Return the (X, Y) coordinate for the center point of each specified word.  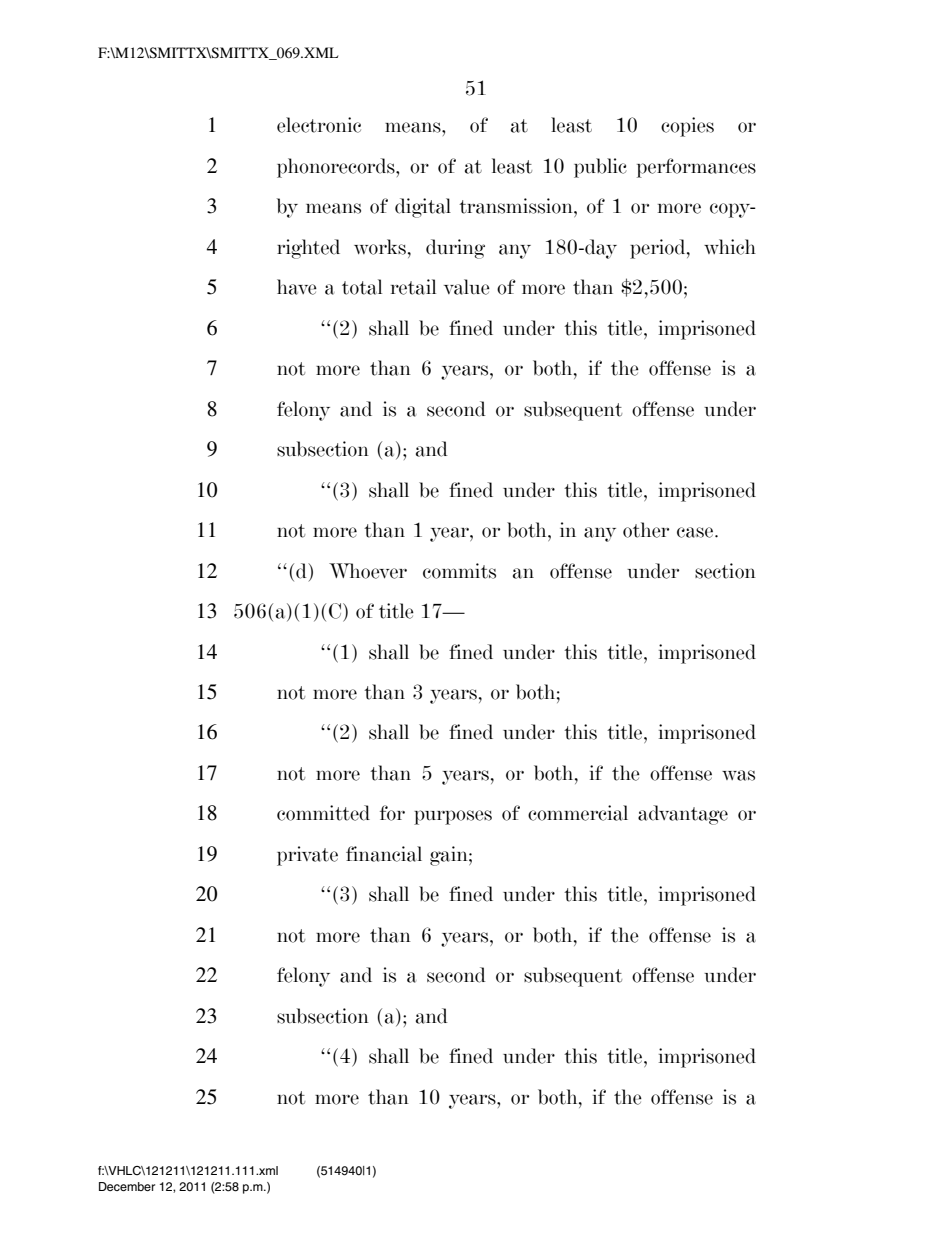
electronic (319, 125)
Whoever (368, 571)
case (696, 532)
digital (423, 208)
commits (459, 571)
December (127, 1186)
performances (696, 168)
